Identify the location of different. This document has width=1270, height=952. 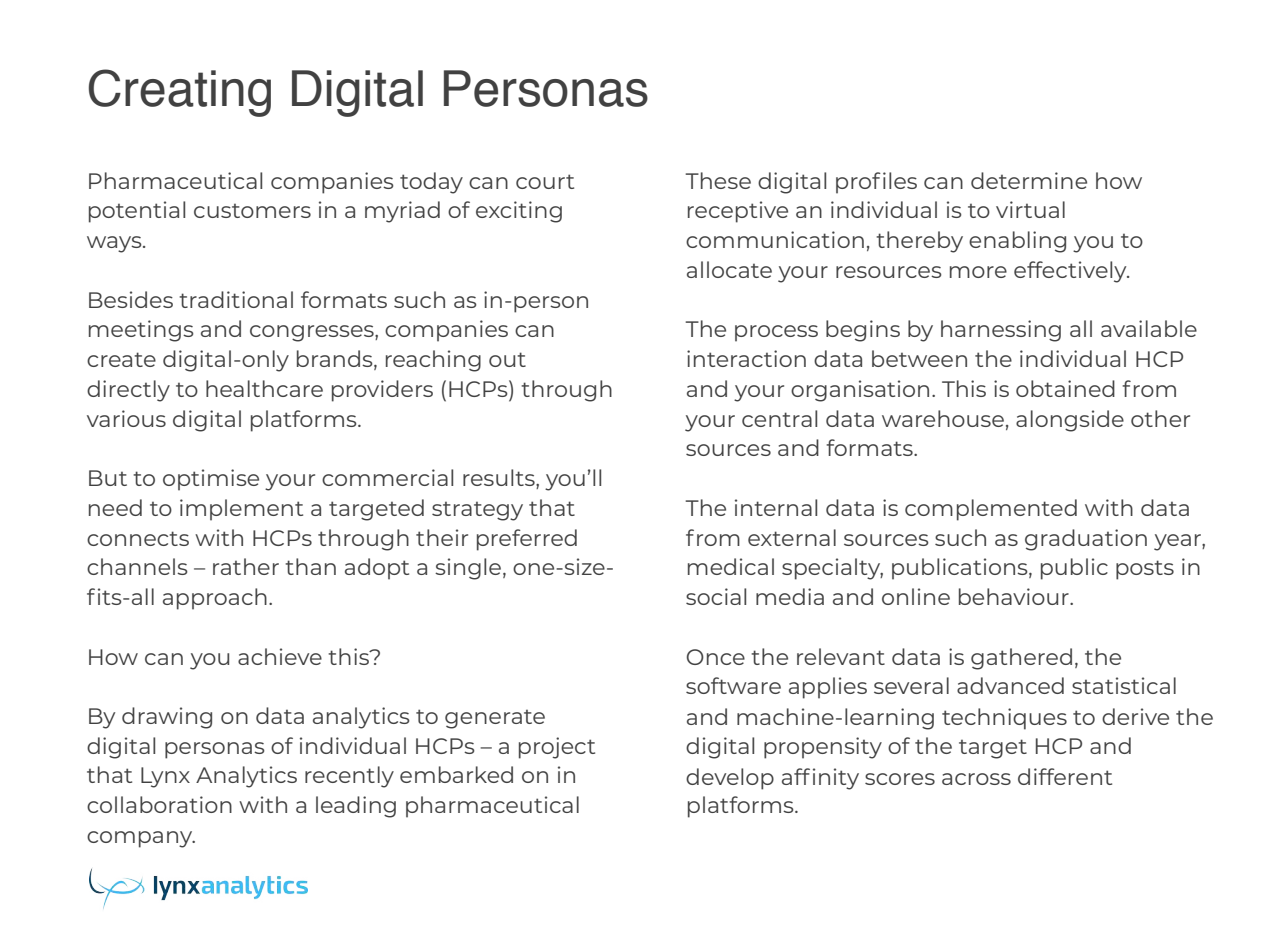
(1065, 776).
